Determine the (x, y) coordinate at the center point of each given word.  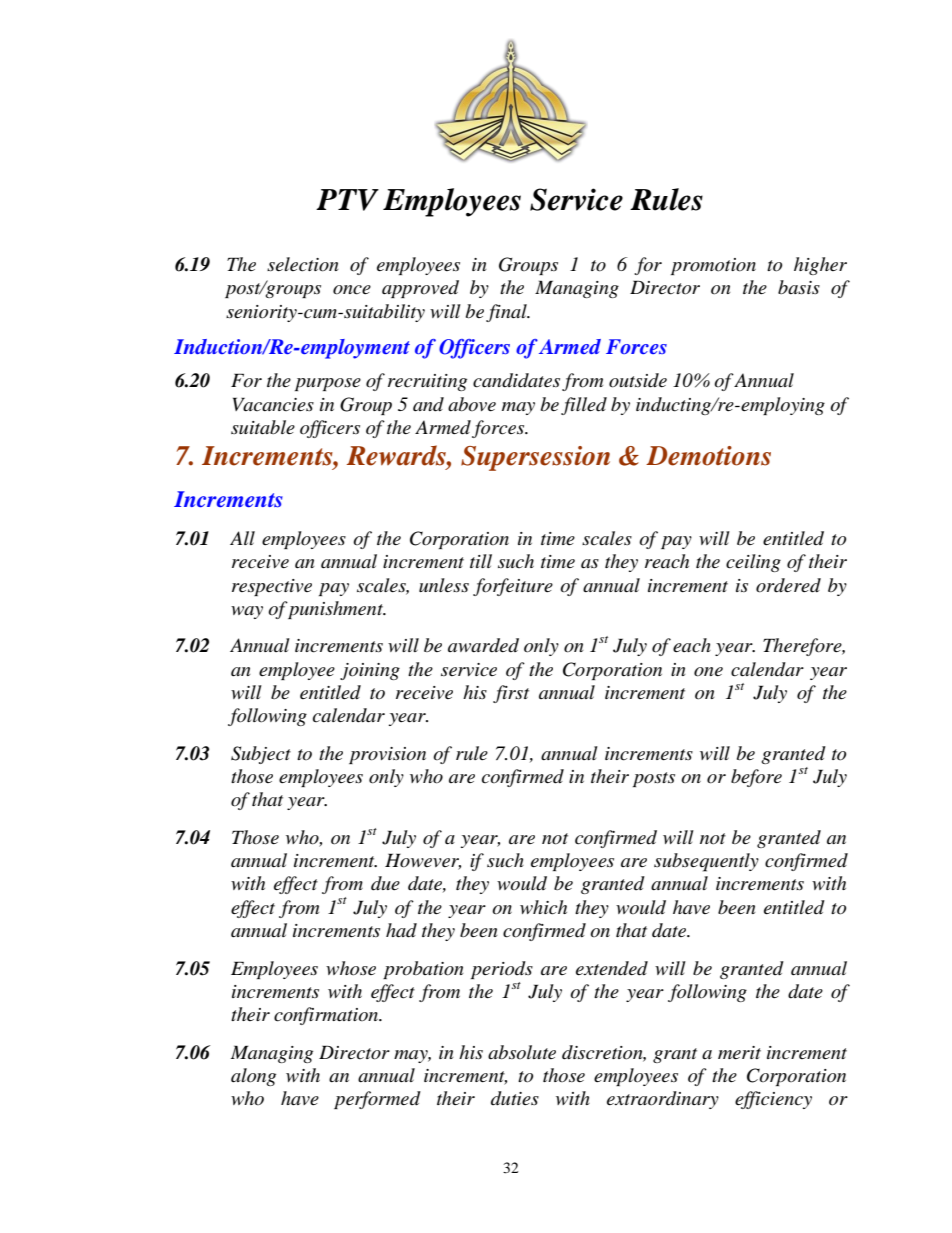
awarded (483, 645)
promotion (713, 266)
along (253, 1077)
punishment (336, 610)
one (708, 672)
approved (420, 289)
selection (303, 264)
